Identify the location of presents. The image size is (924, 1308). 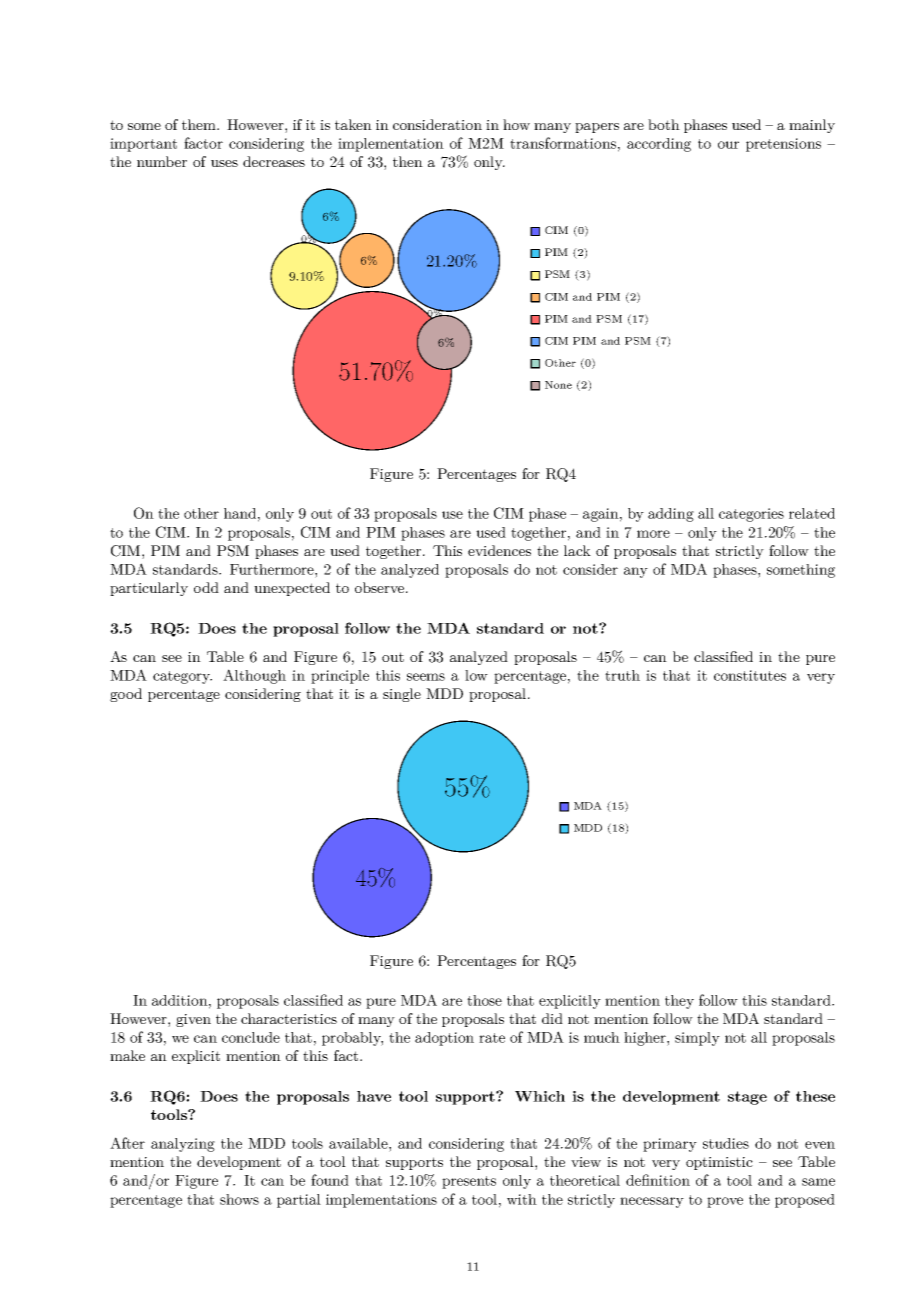
(469, 1182).
